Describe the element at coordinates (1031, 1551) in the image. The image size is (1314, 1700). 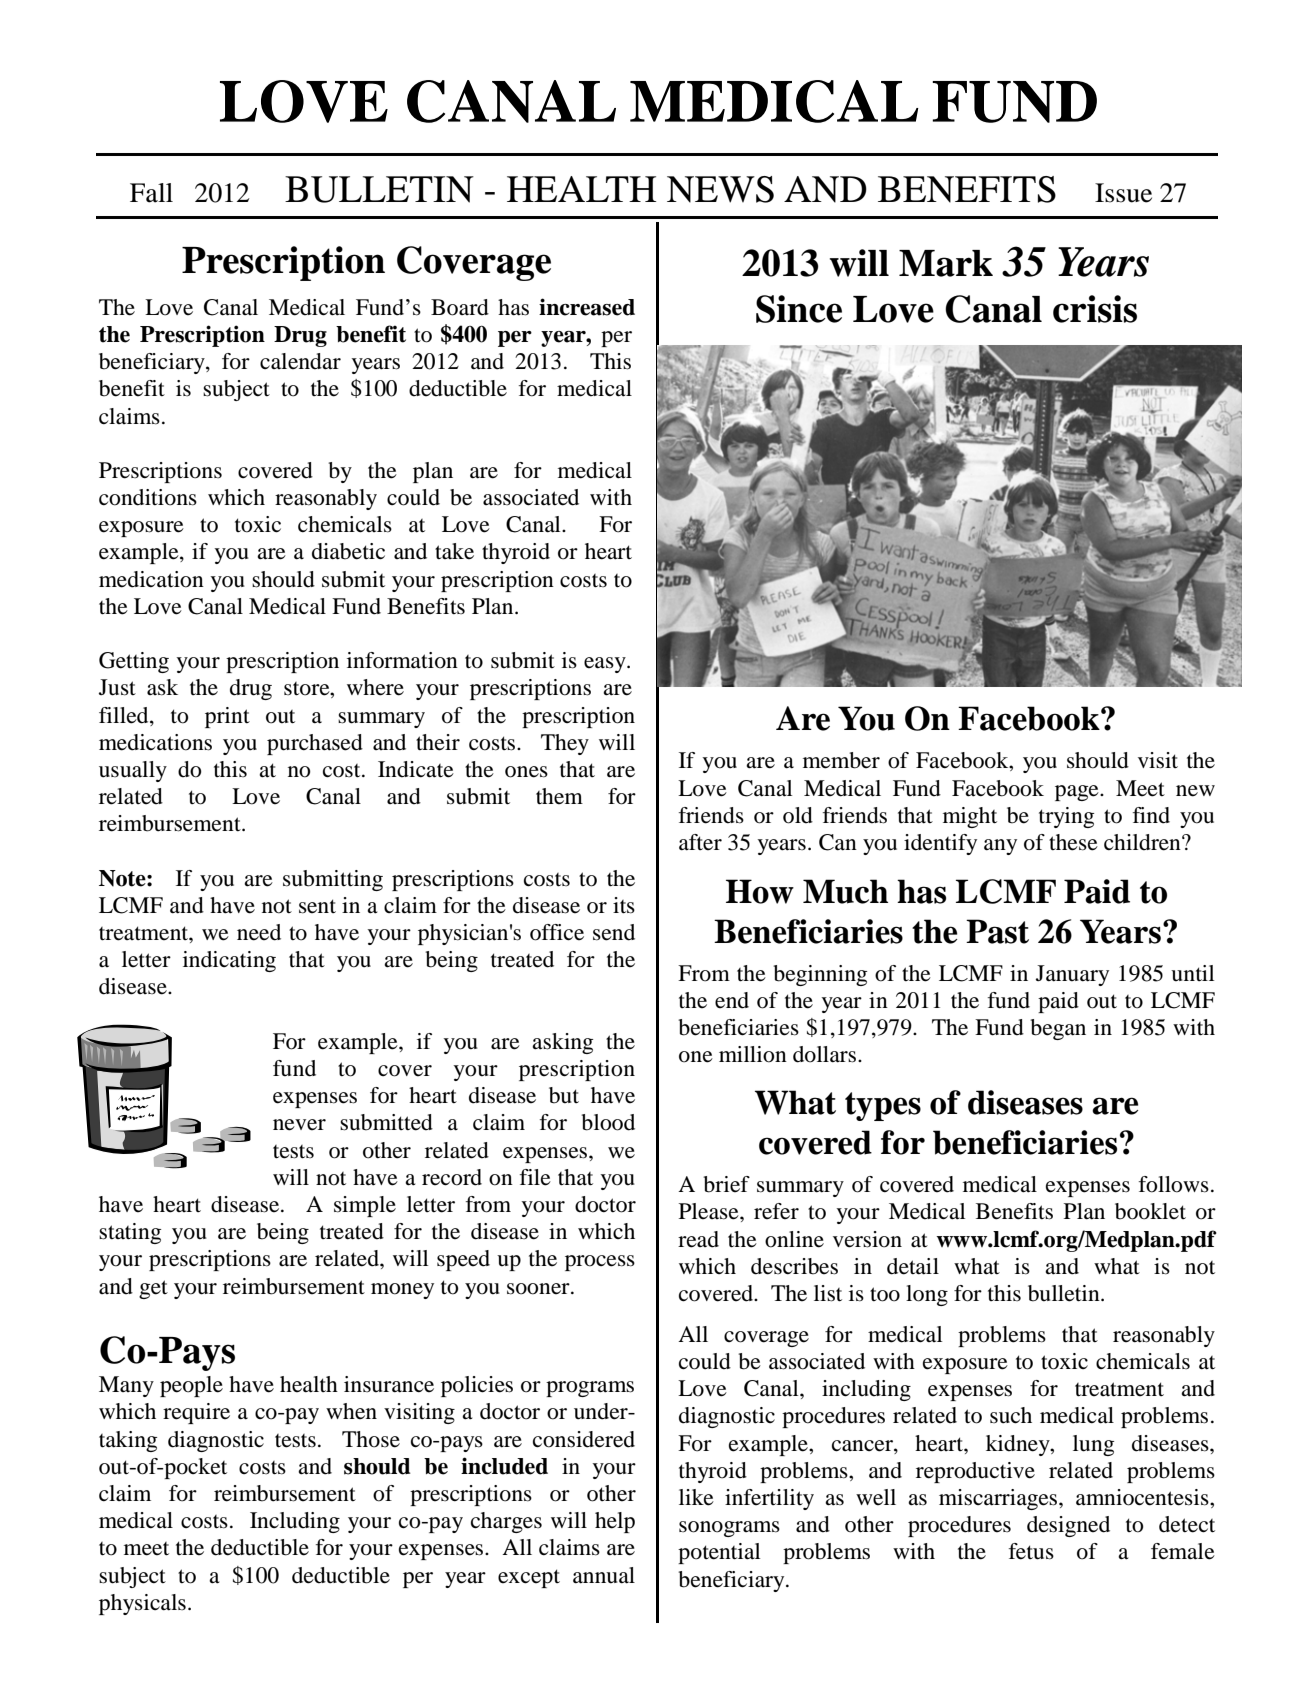
I see `fetus` at that location.
